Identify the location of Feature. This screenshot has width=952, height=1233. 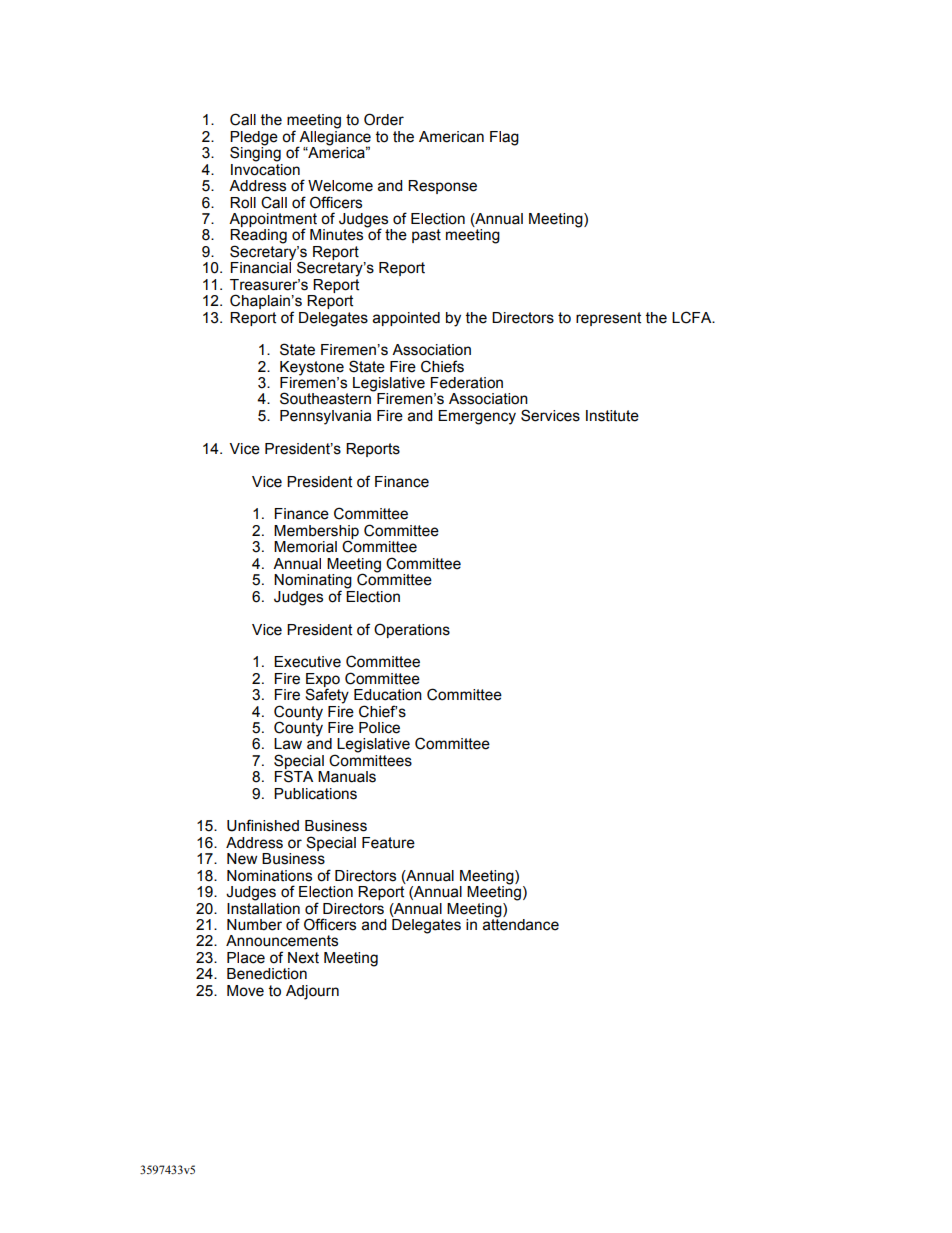
(388, 843).
